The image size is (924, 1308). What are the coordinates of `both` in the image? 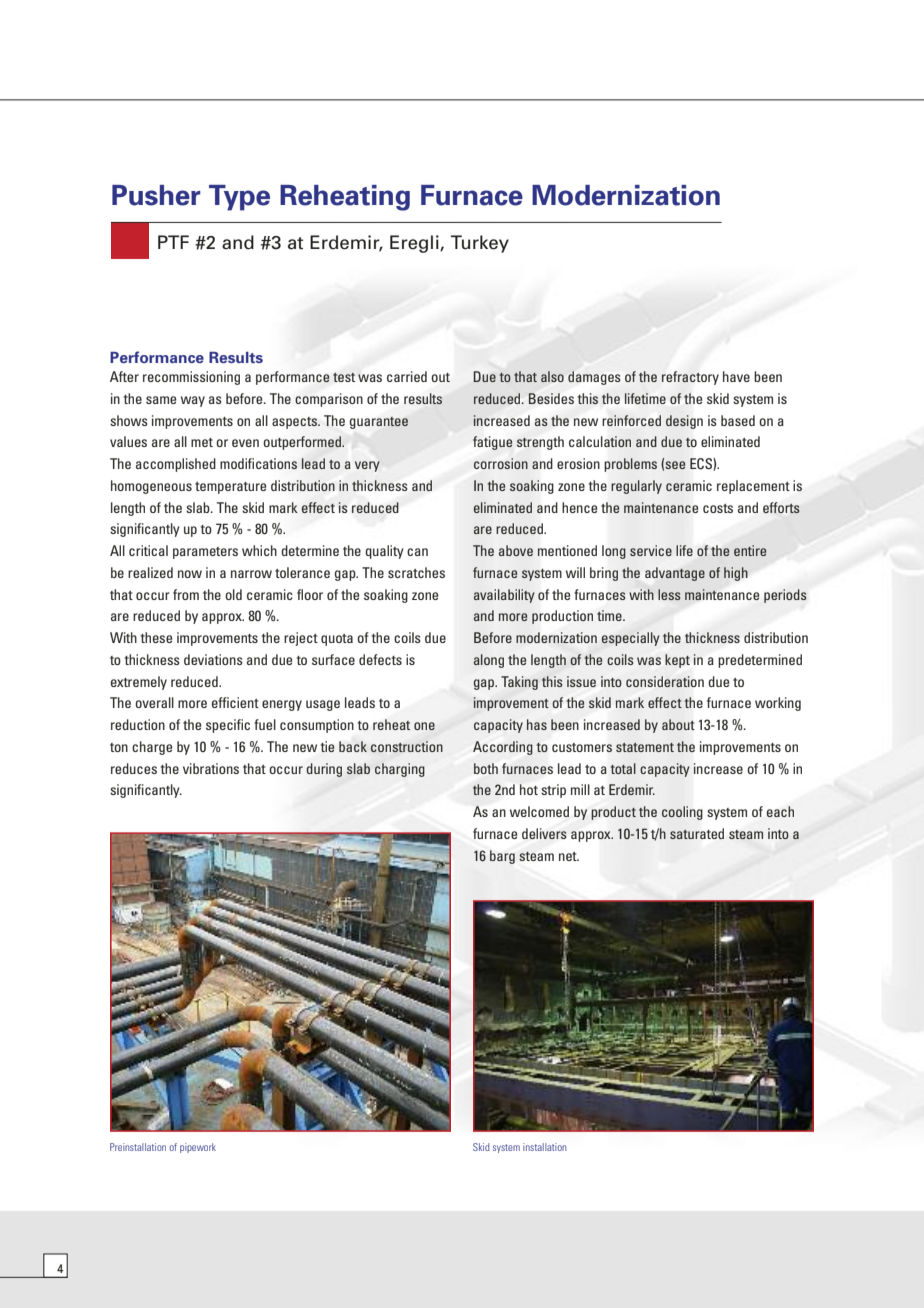 It's located at (486, 768).
